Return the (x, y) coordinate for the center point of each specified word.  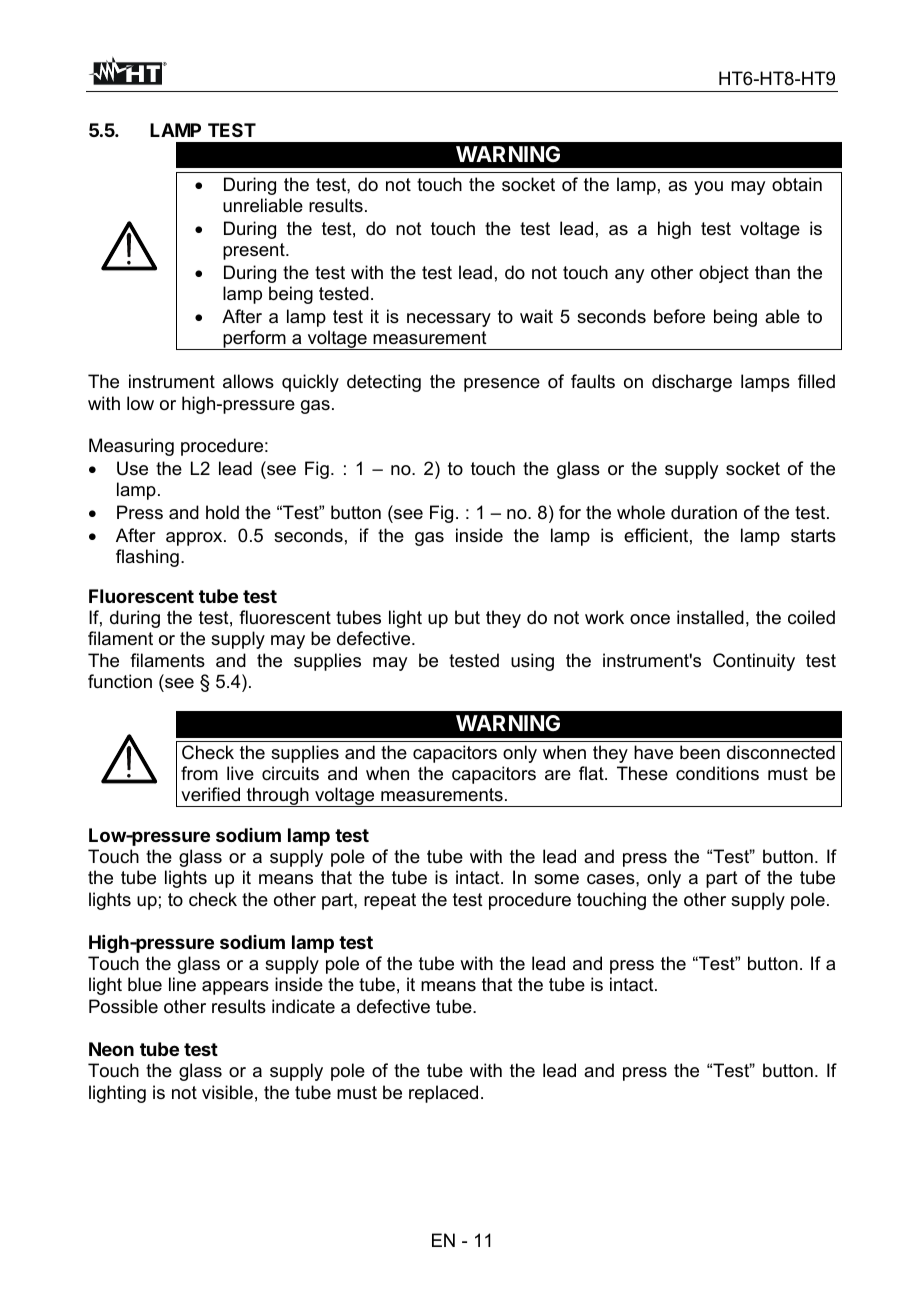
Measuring (131, 447)
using (532, 662)
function (120, 681)
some (556, 879)
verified (210, 794)
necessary (449, 320)
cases (612, 879)
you (708, 188)
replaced (443, 1094)
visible (227, 1092)
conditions (717, 773)
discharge (692, 383)
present (255, 251)
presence (502, 385)
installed (710, 617)
